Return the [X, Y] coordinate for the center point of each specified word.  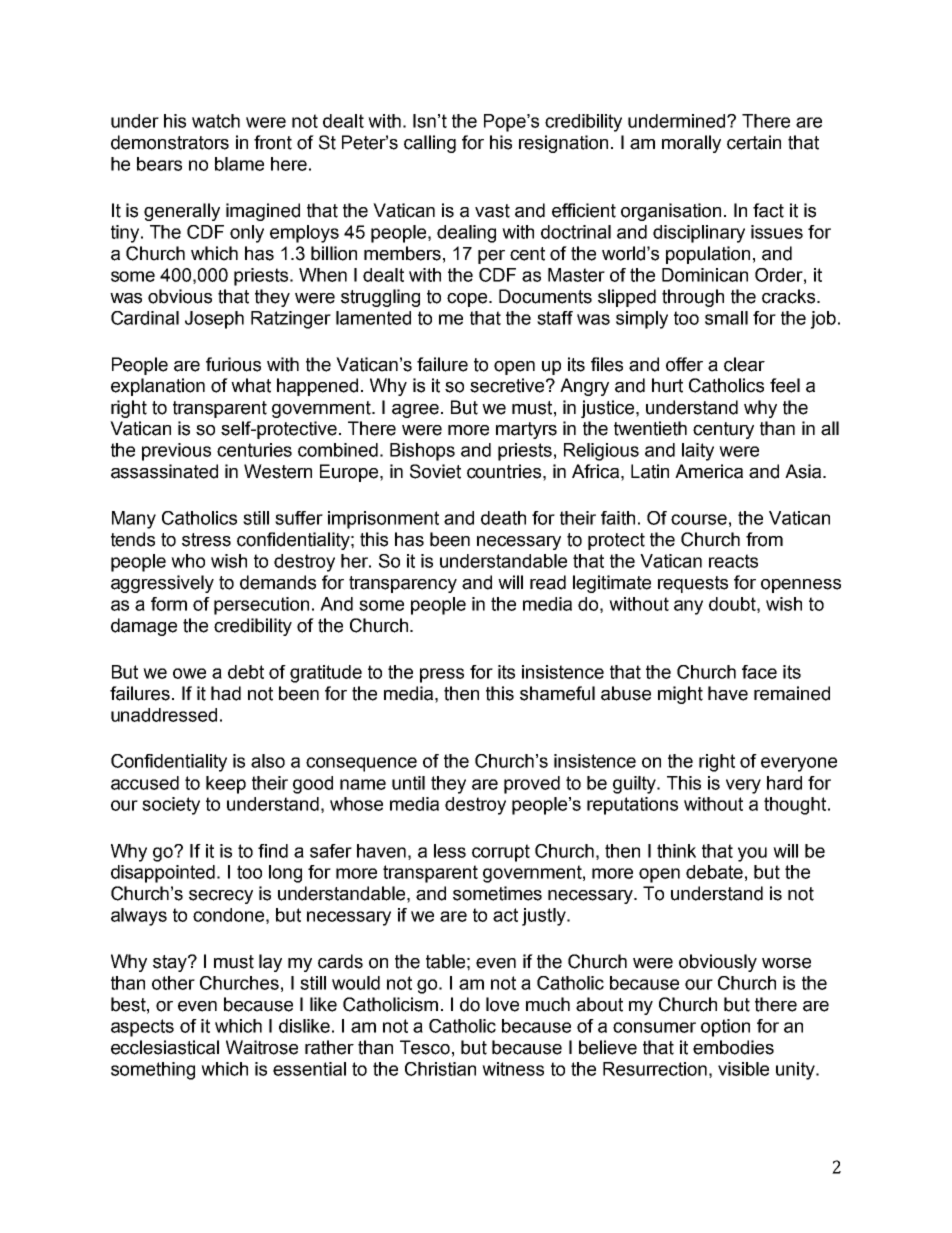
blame [239, 164]
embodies [733, 1047]
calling [430, 144]
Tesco [425, 1047]
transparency [403, 584]
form [169, 604]
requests [693, 584]
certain [754, 142]
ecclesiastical [165, 1047]
